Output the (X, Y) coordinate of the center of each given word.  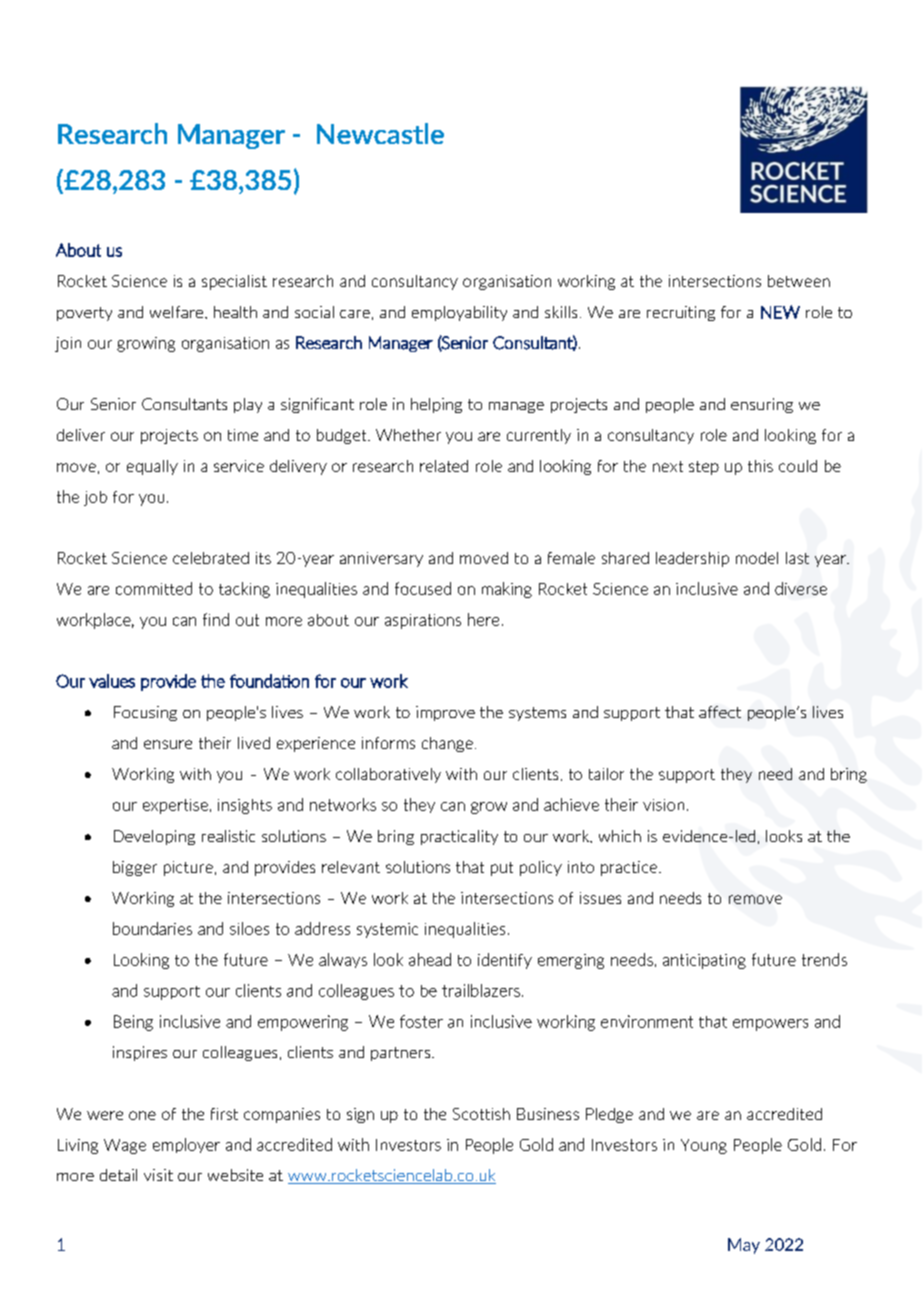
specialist (234, 282)
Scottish (481, 1114)
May (744, 1246)
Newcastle (380, 133)
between (799, 281)
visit (158, 1175)
